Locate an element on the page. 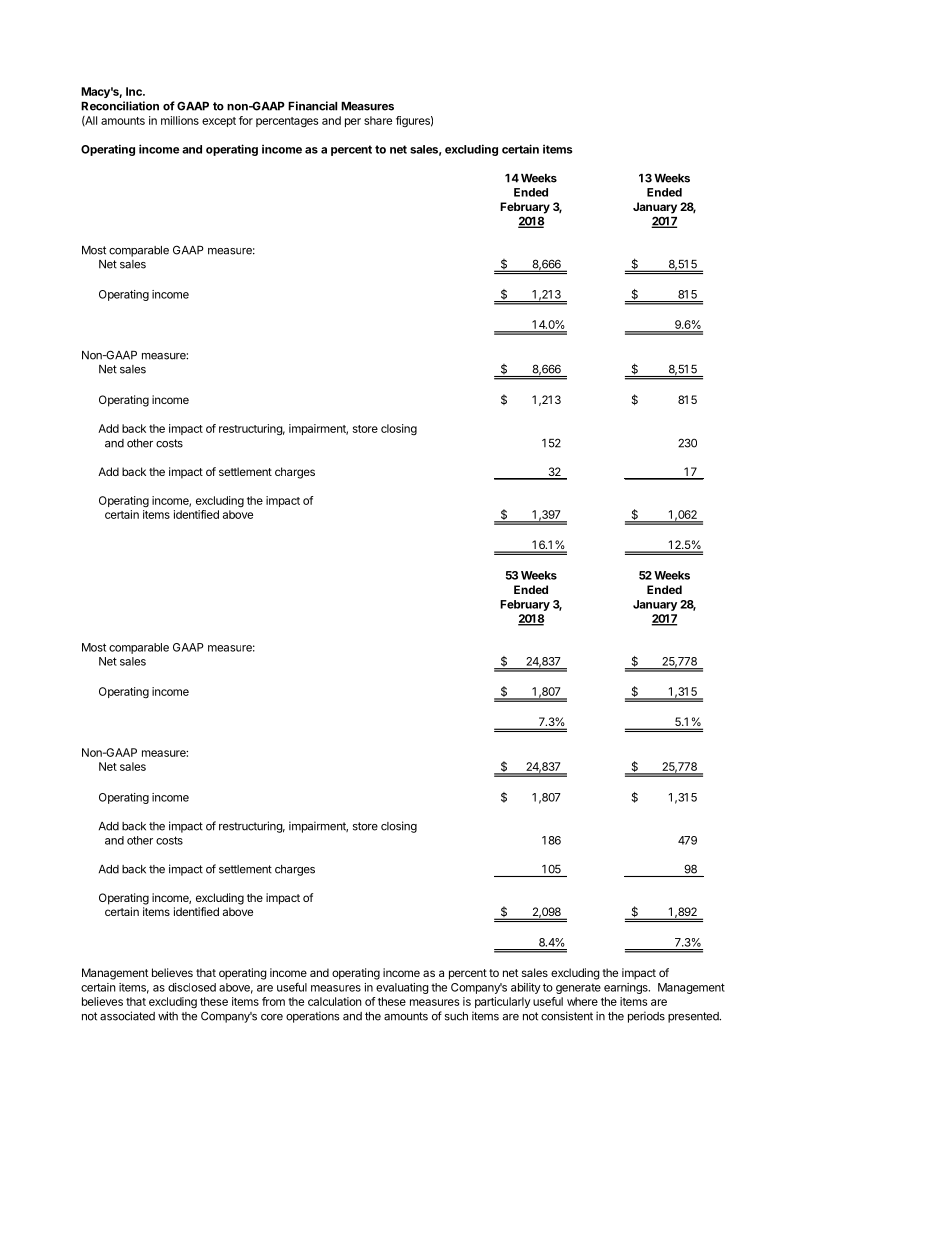 Image resolution: width=952 pixels, height=1233 pixels. evaluating is located at coordinates (402, 988).
